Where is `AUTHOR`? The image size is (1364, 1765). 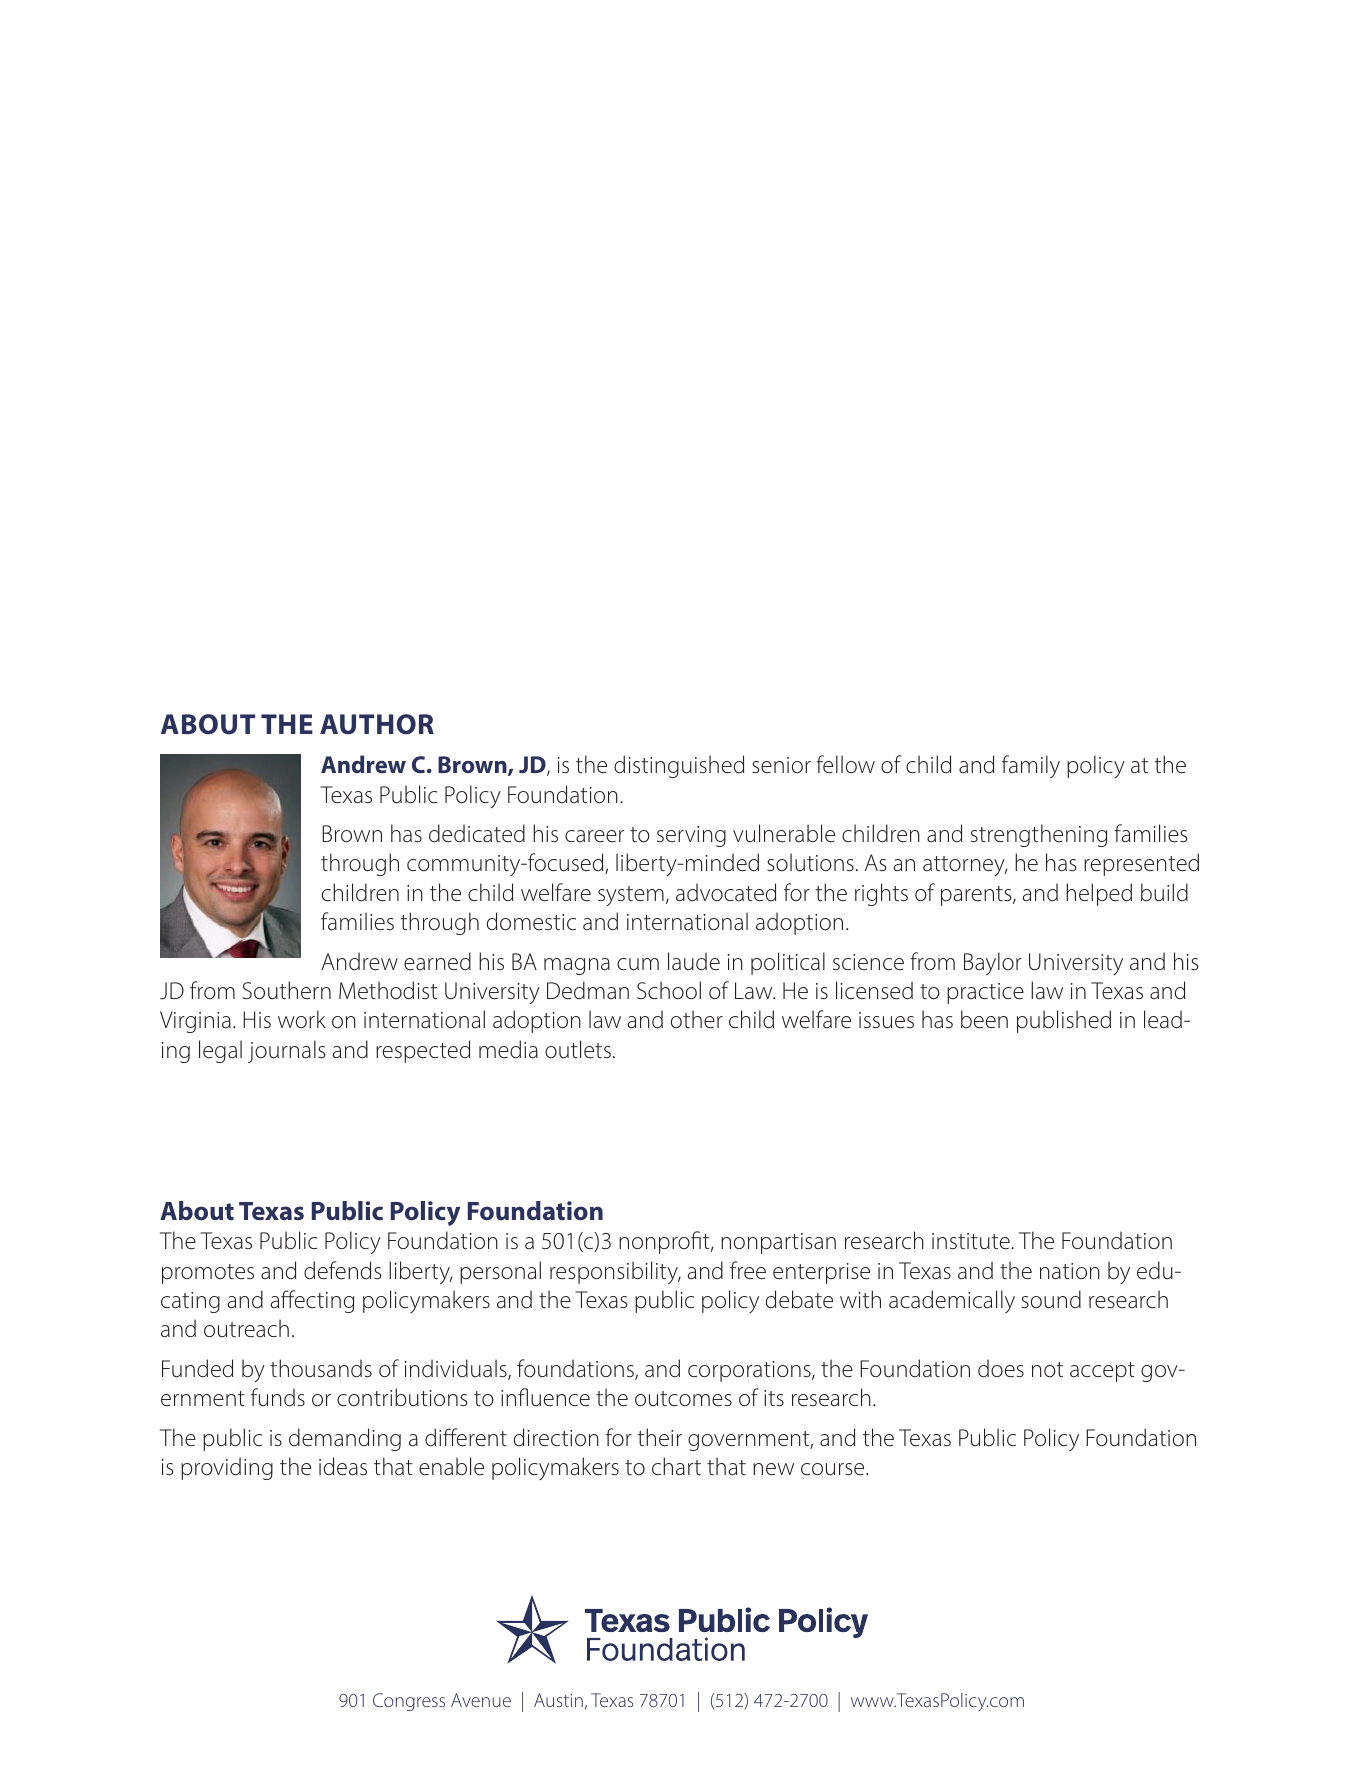
AUTHOR is located at coordinates (377, 724).
